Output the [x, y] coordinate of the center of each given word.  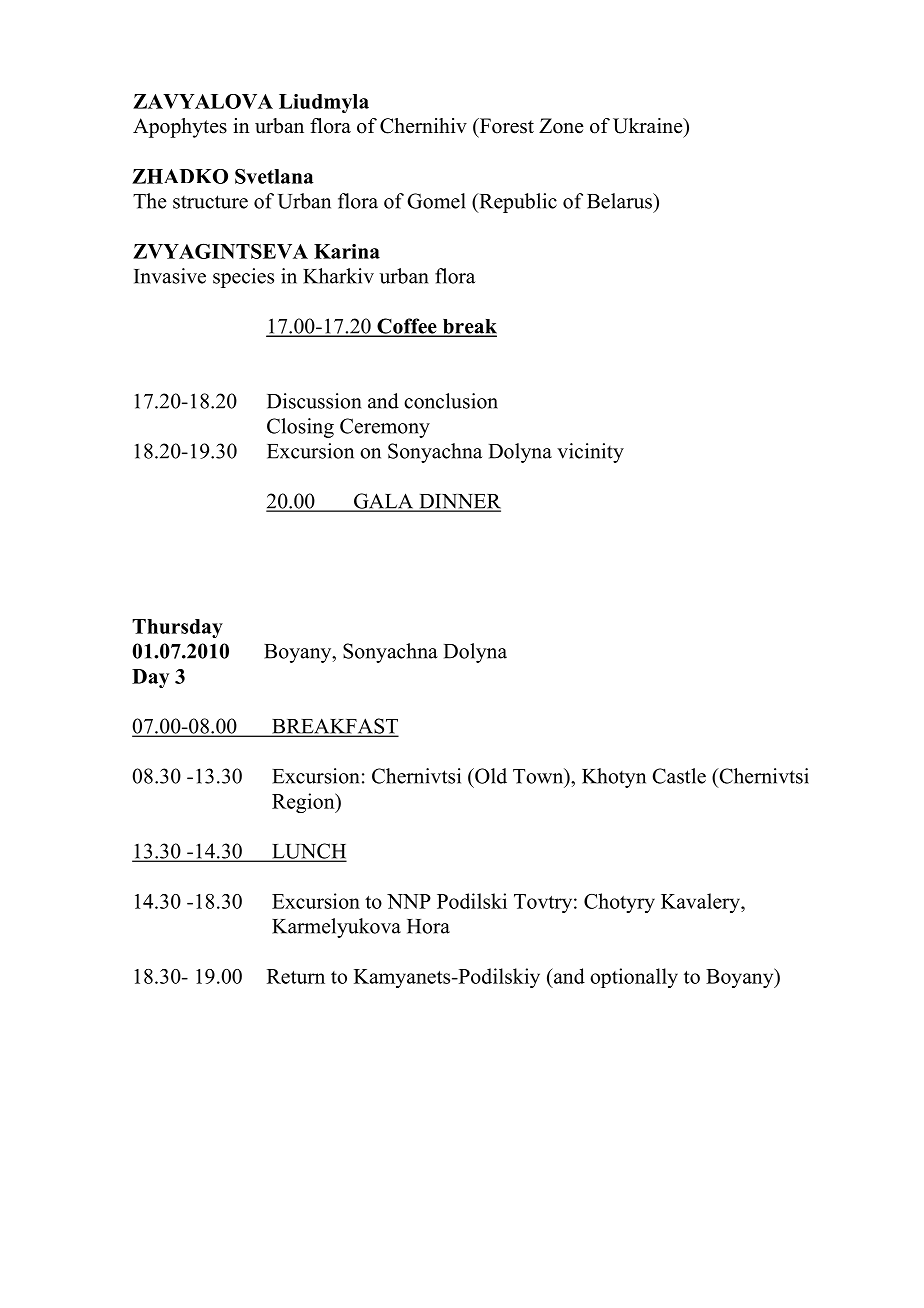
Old [490, 776]
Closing [300, 428]
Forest [505, 126]
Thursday [177, 628]
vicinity [590, 453]
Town [539, 776]
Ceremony [385, 428]
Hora [428, 926]
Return [296, 976]
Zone [561, 126]
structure [210, 202]
